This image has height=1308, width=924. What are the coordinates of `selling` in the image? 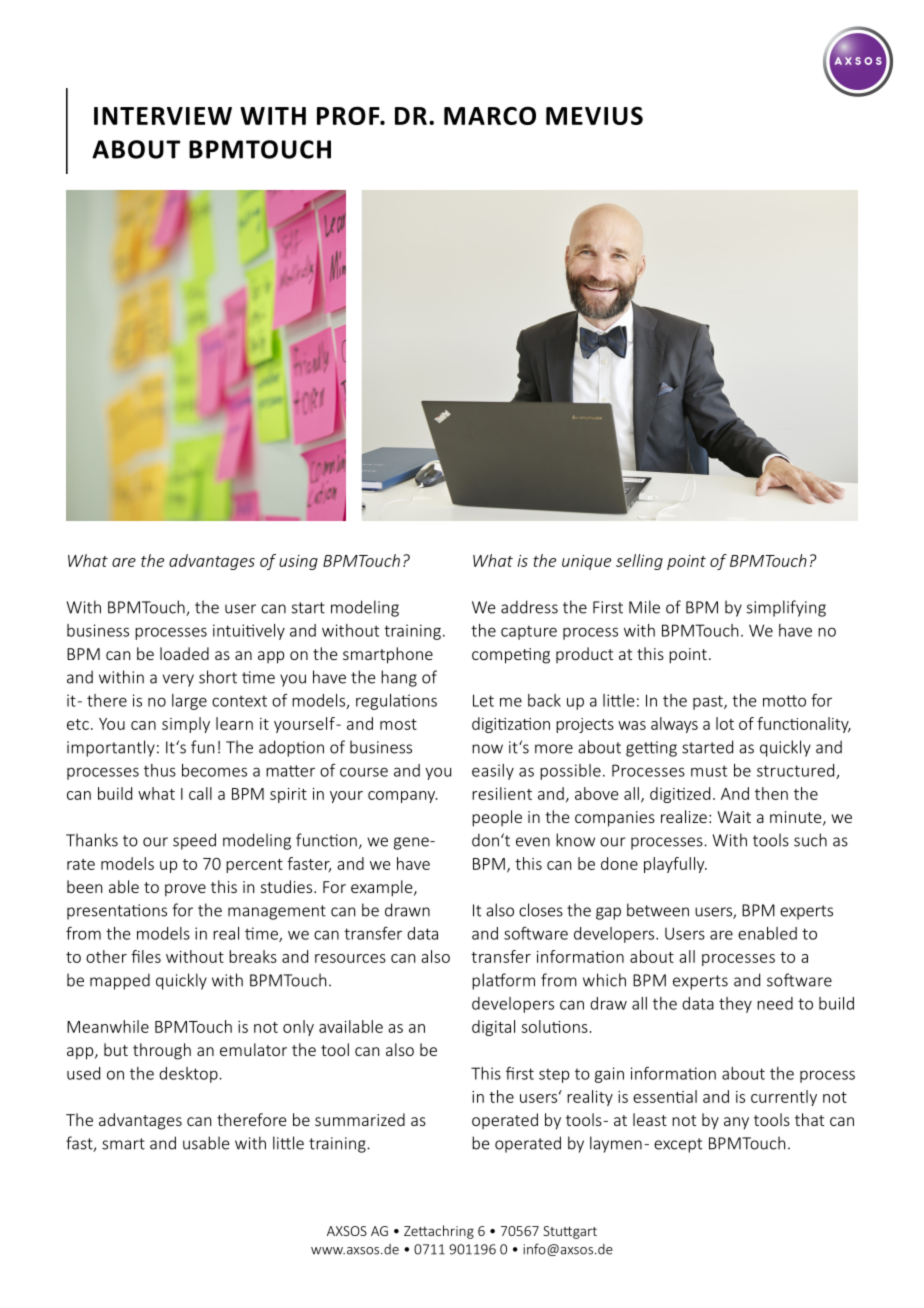 It's located at (639, 562).
